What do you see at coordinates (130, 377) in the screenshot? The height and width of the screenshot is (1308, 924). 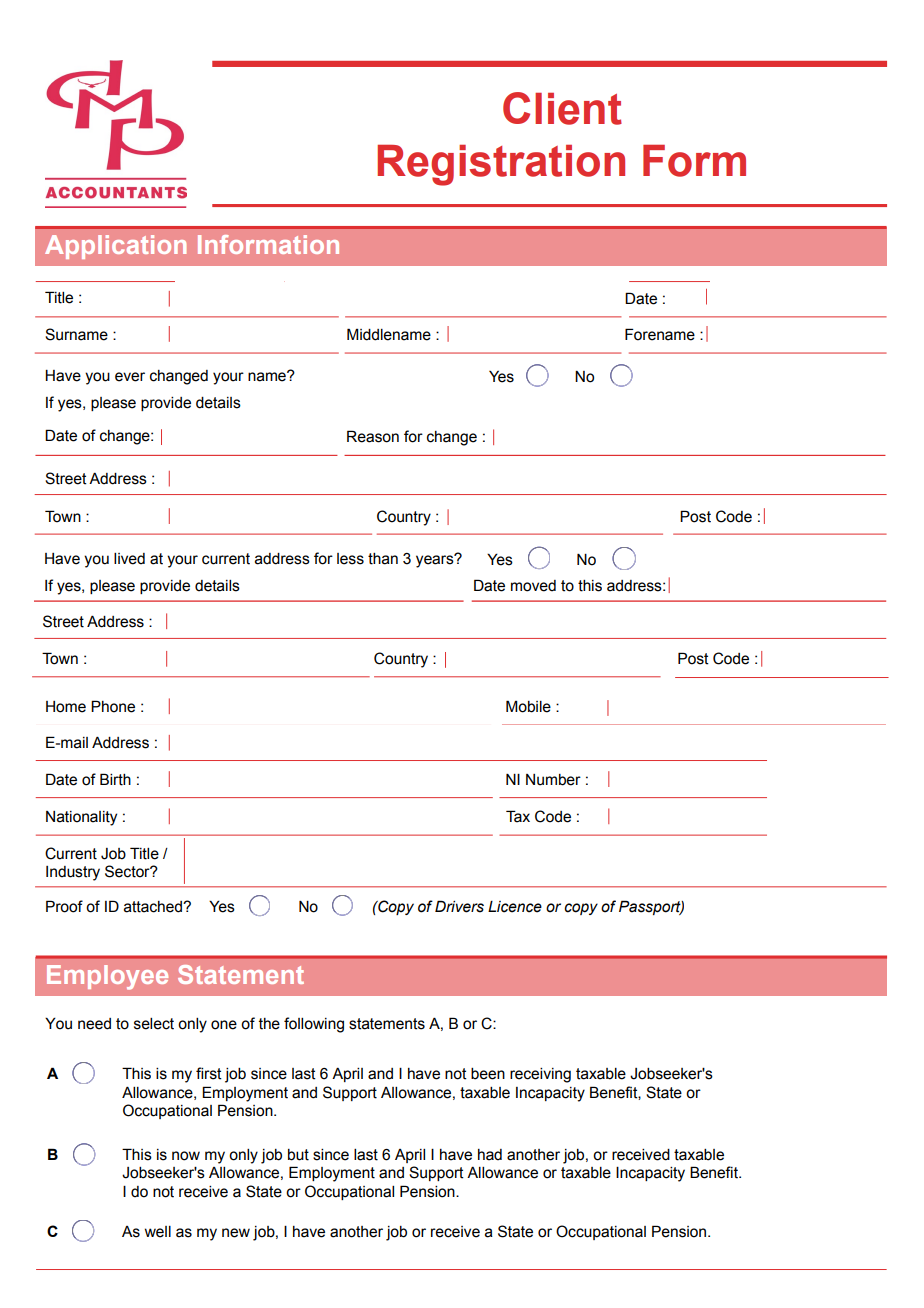 I see `ever` at bounding box center [130, 377].
